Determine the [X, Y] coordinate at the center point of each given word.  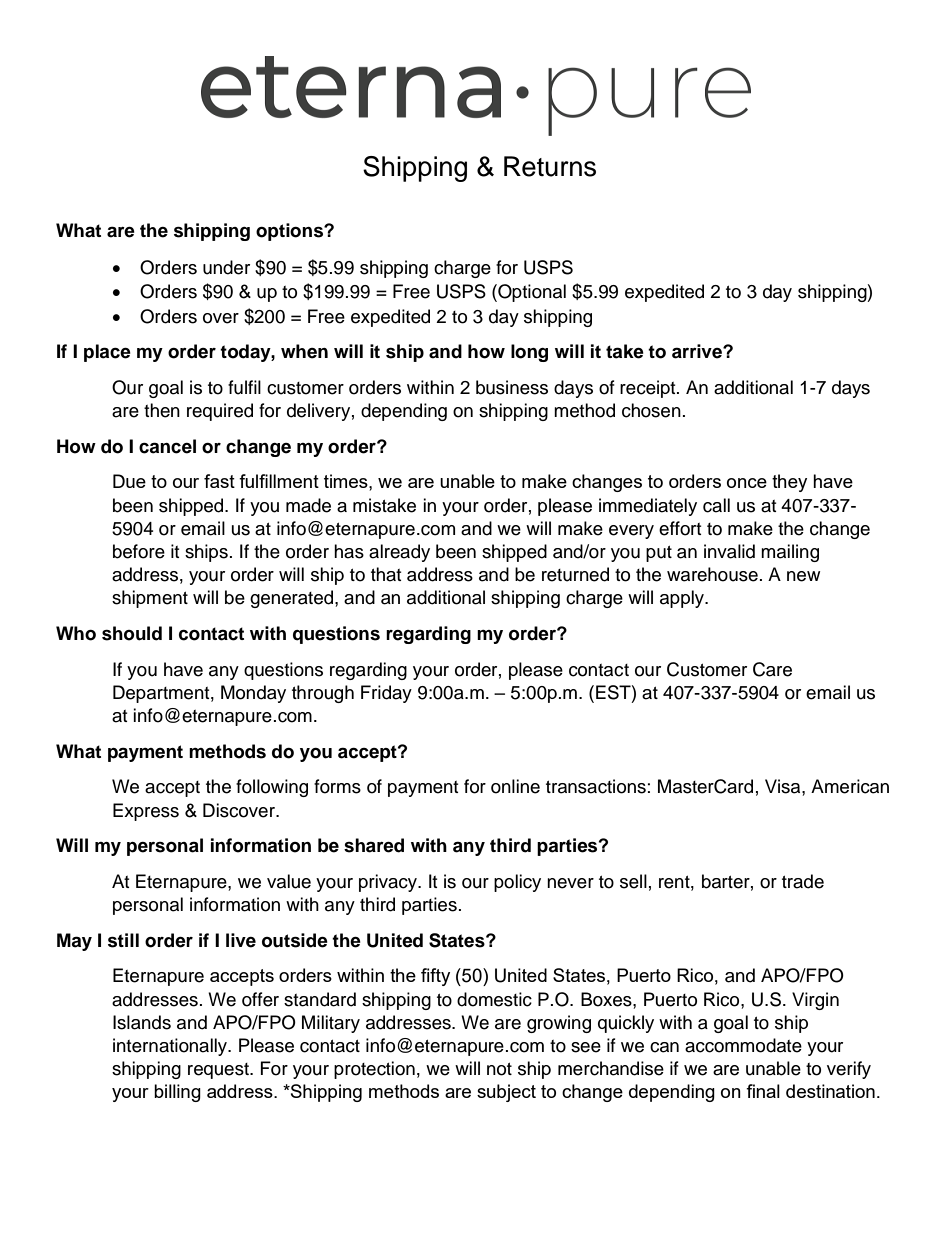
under [226, 267]
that [386, 574]
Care [772, 669]
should [132, 633]
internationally [171, 1047]
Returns [550, 166]
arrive [698, 351]
